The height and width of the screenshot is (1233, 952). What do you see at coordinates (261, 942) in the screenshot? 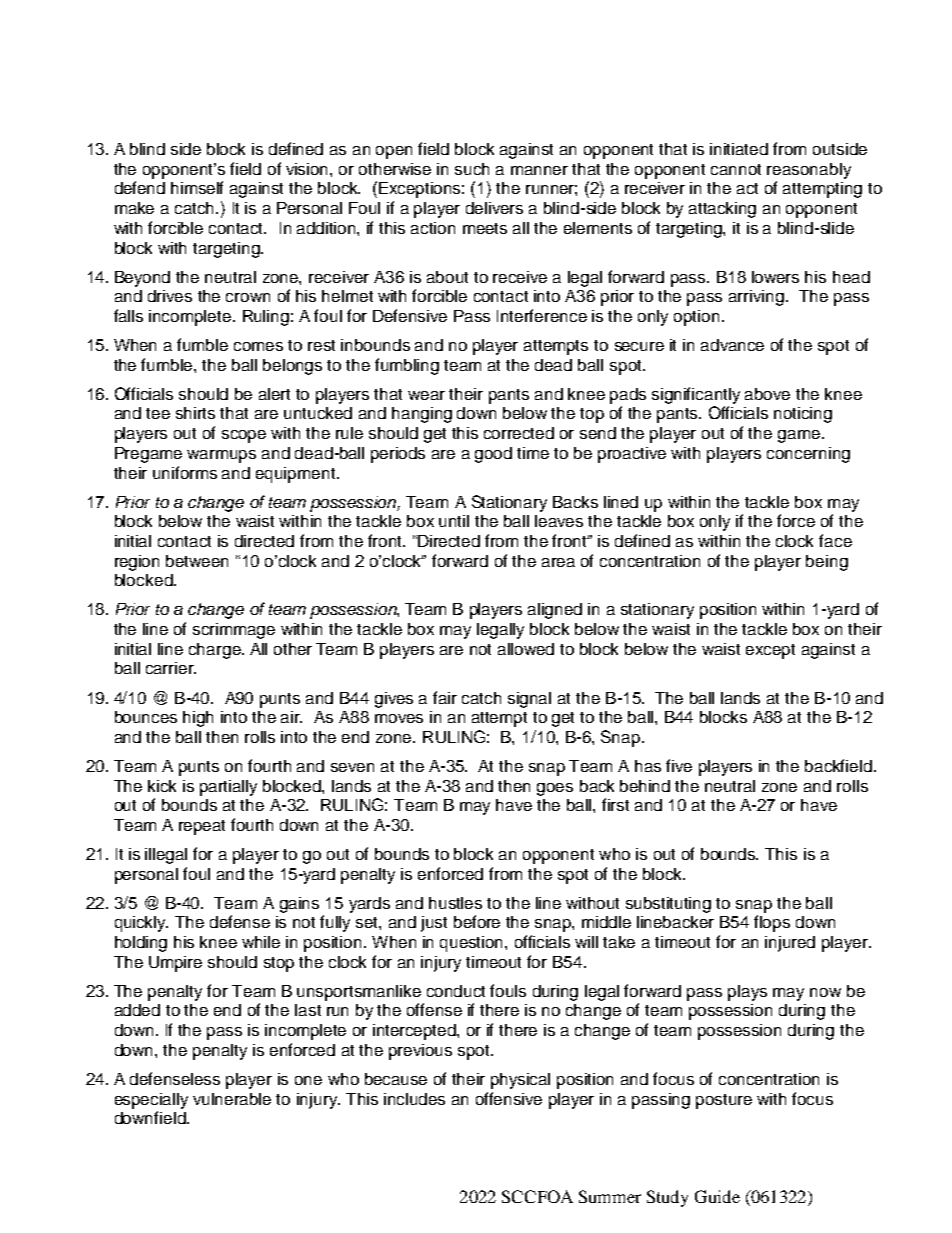
I see `while` at bounding box center [261, 942].
